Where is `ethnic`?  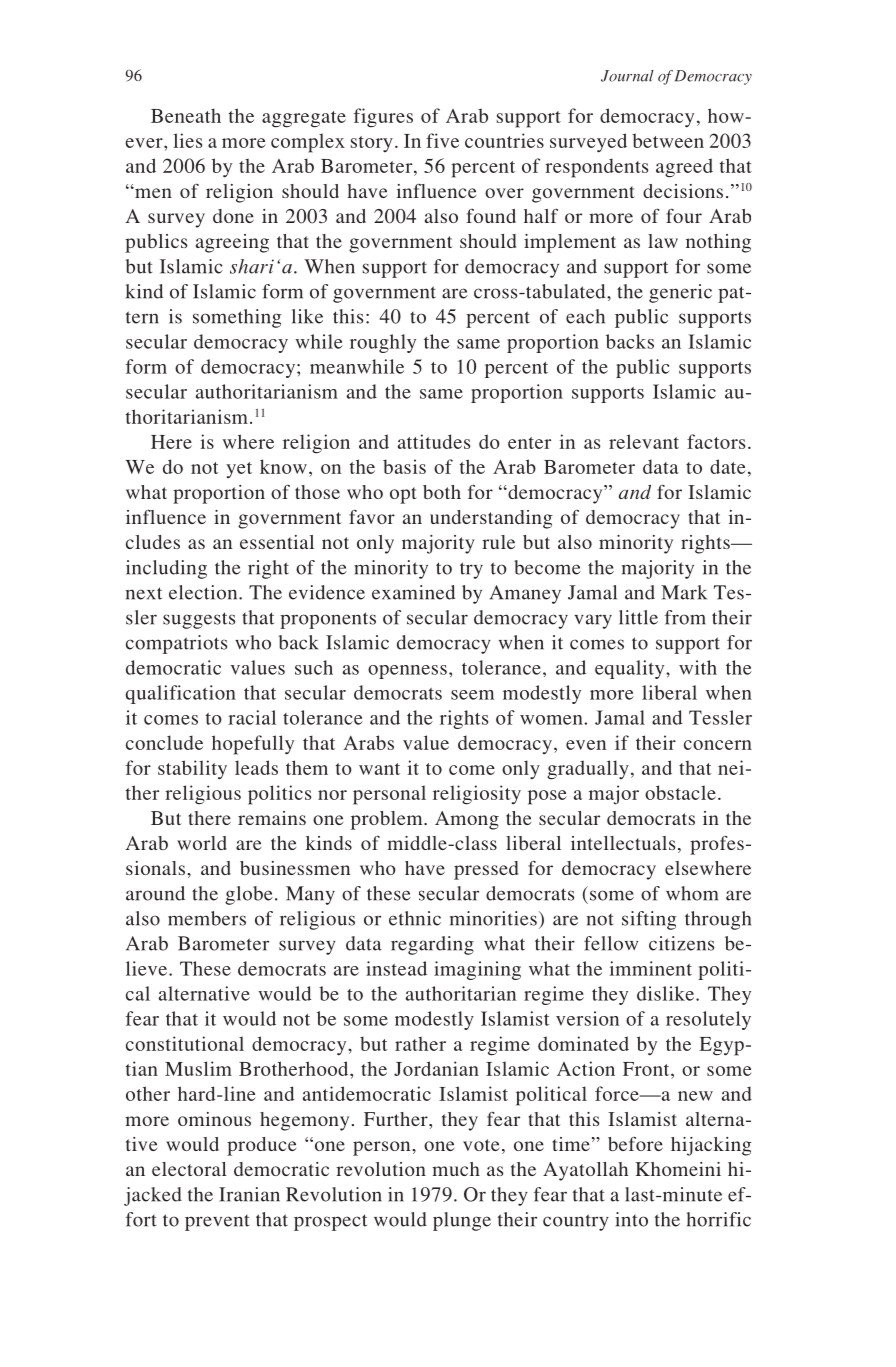 ethnic is located at coordinates (415, 918).
